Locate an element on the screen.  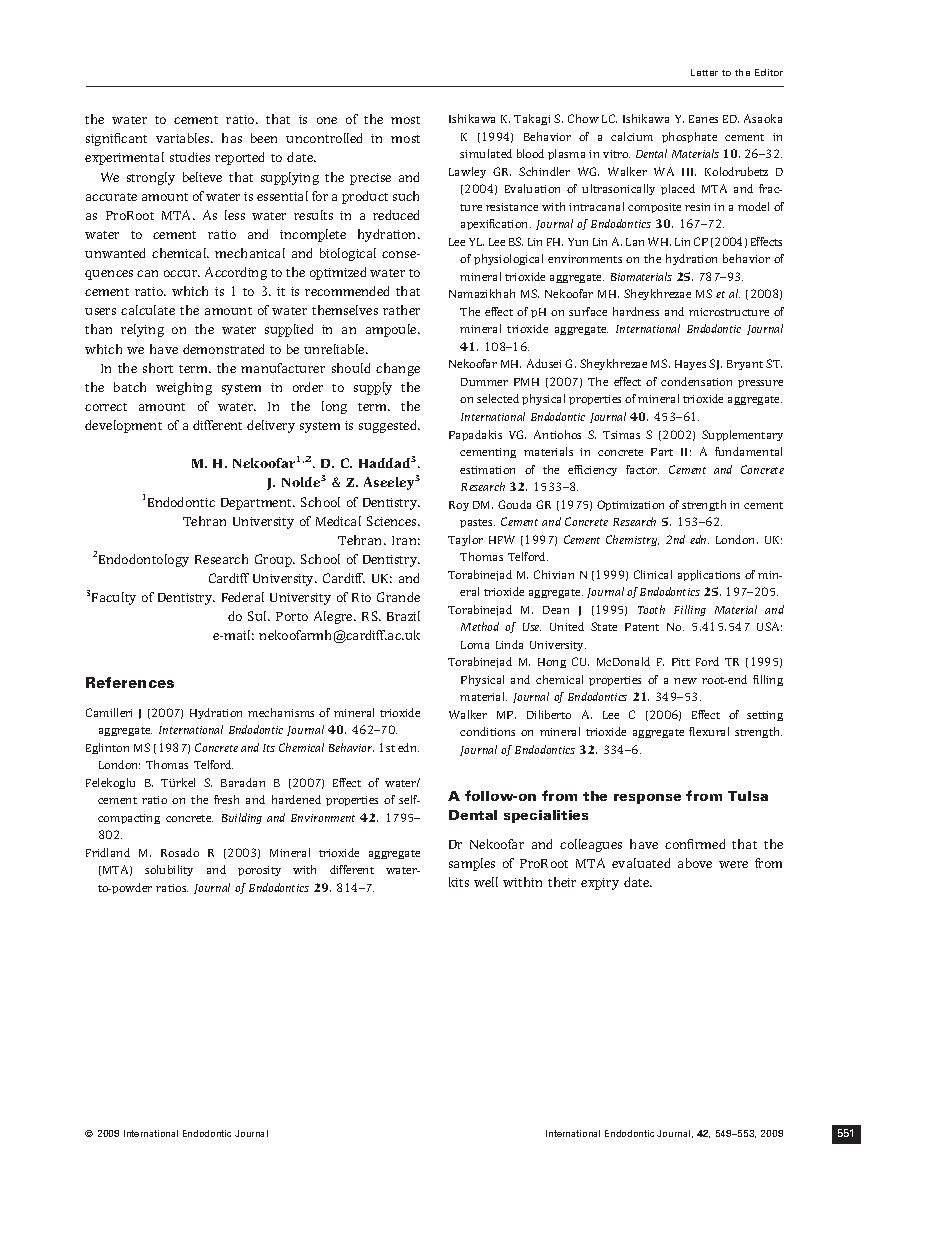
Brazil is located at coordinates (403, 616).
